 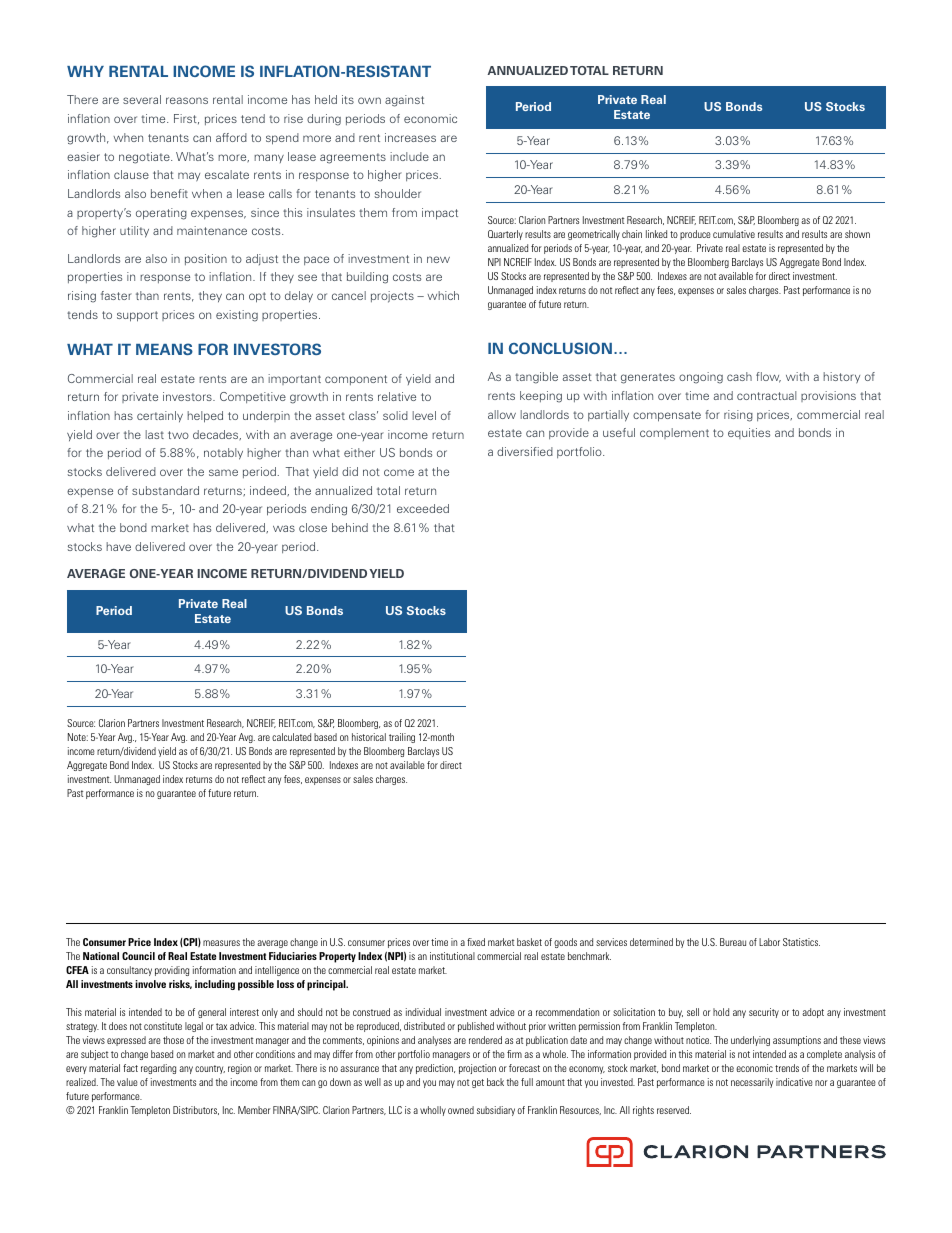 What do you see at coordinates (187, 100) in the image?
I see `reasons` at bounding box center [187, 100].
